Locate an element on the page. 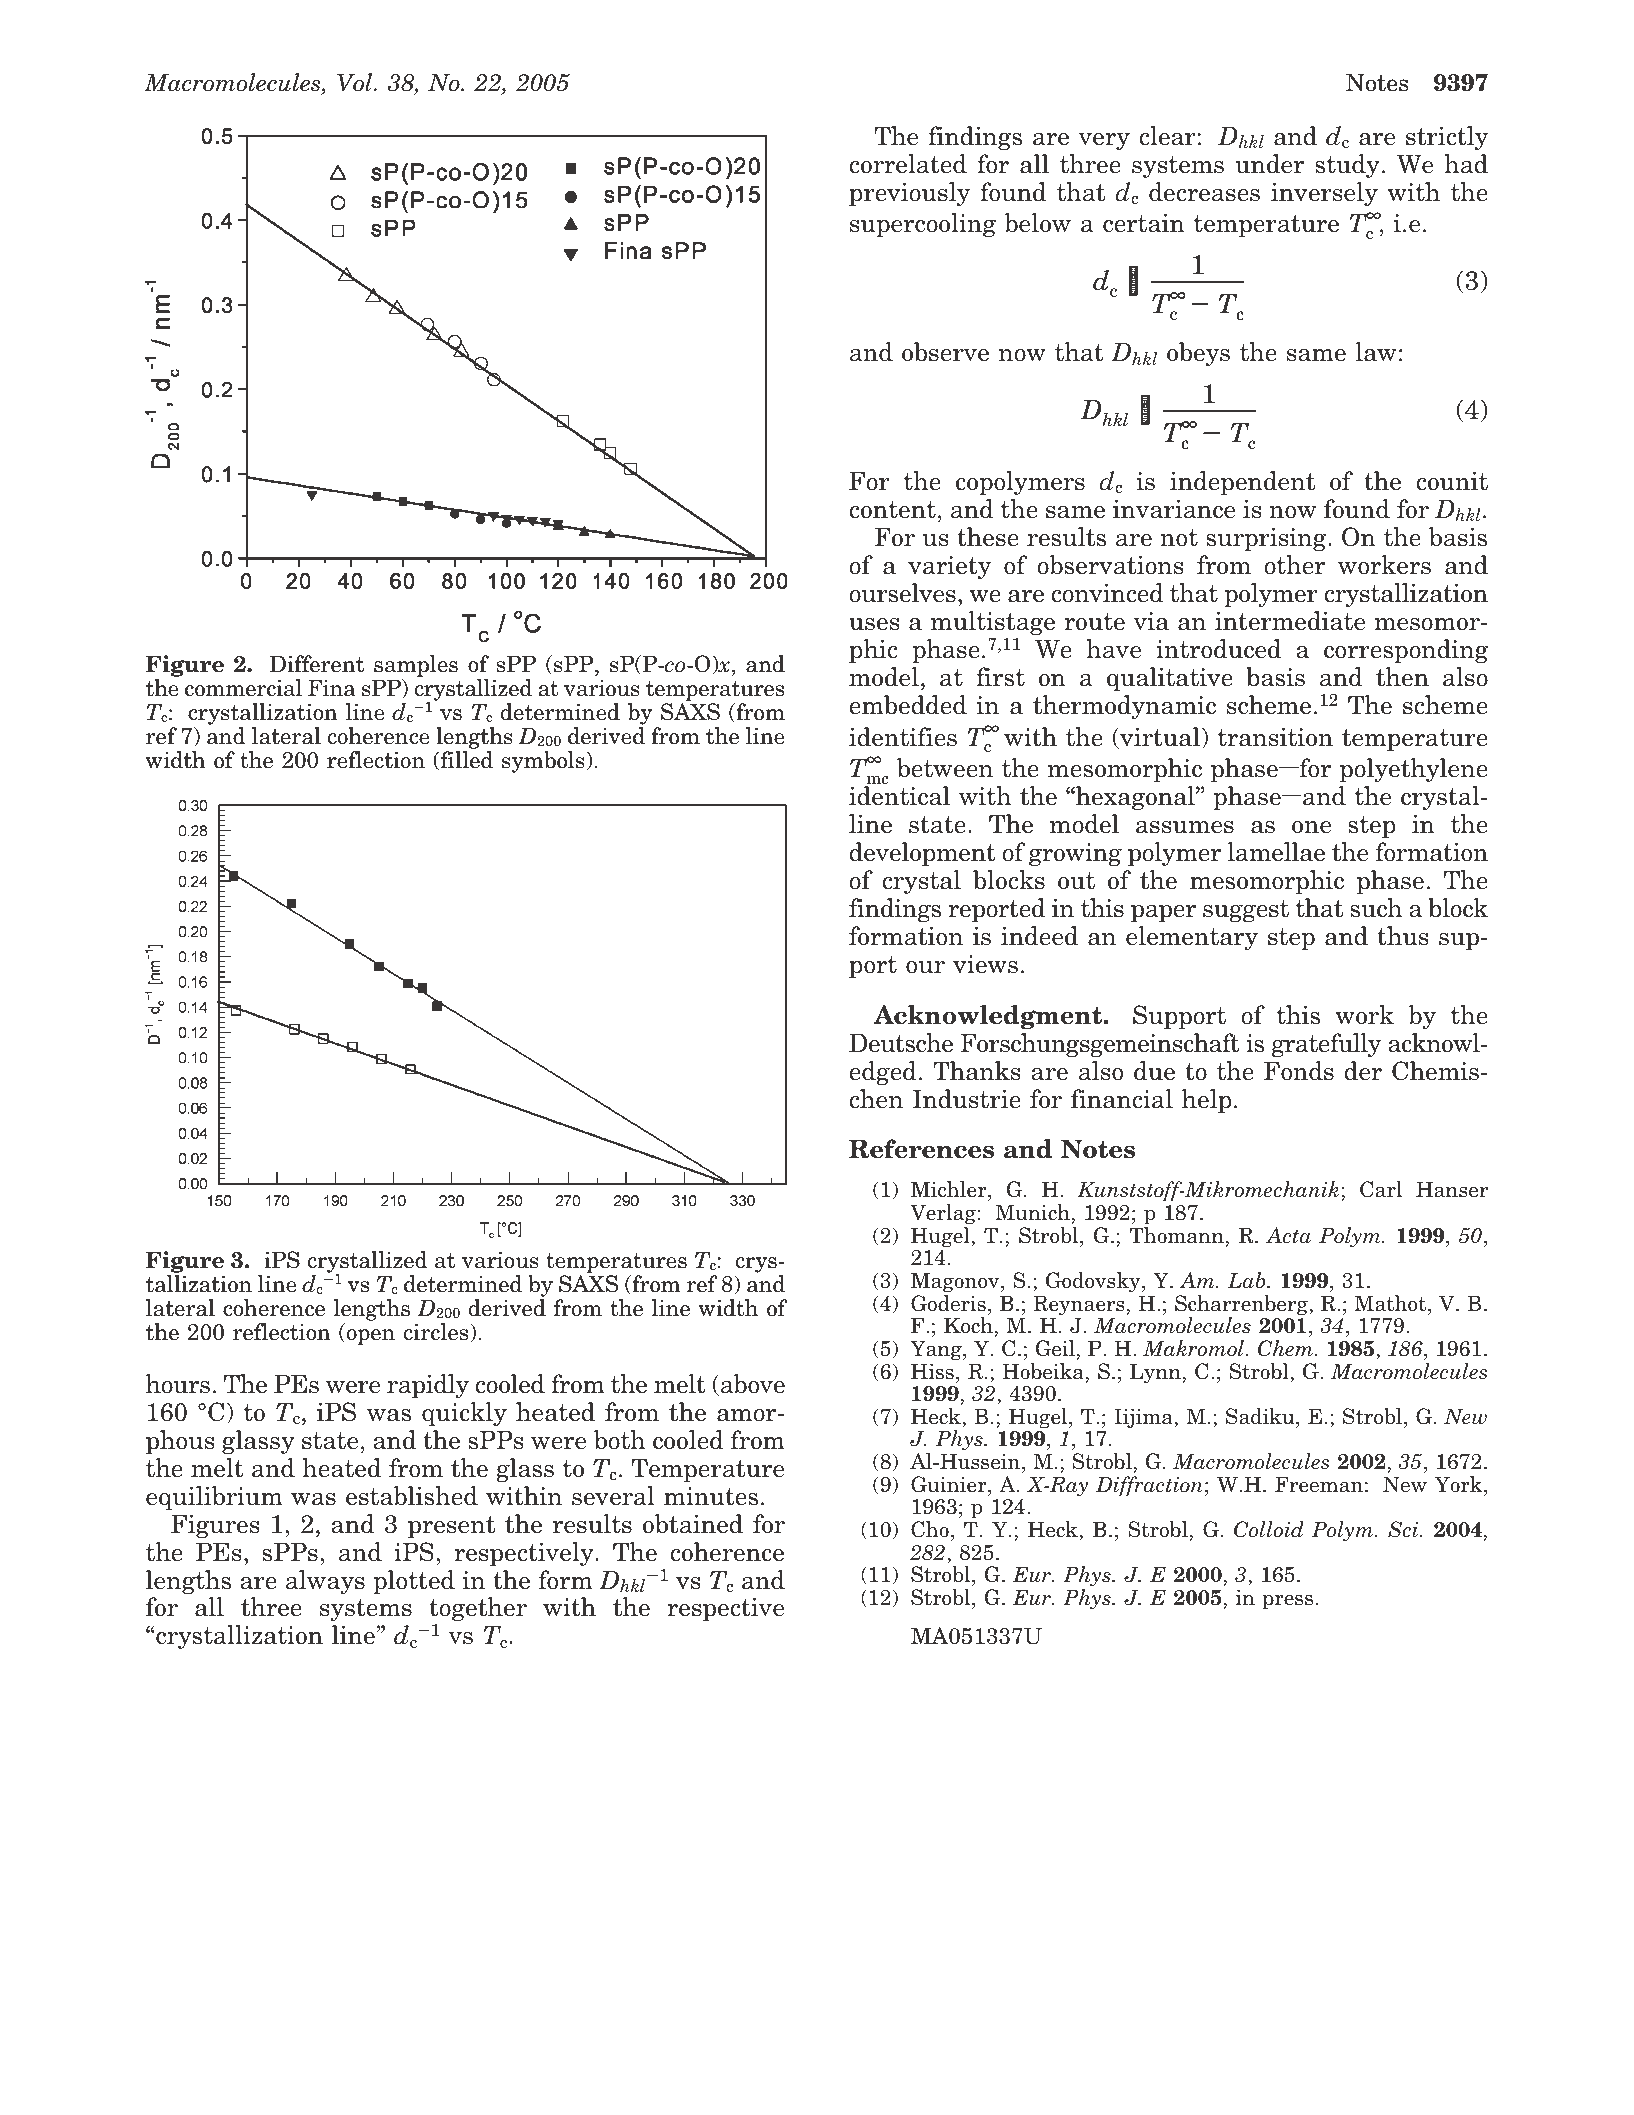 Image resolution: width=1634 pixels, height=2115 pixels. open is located at coordinates (369, 1337).
